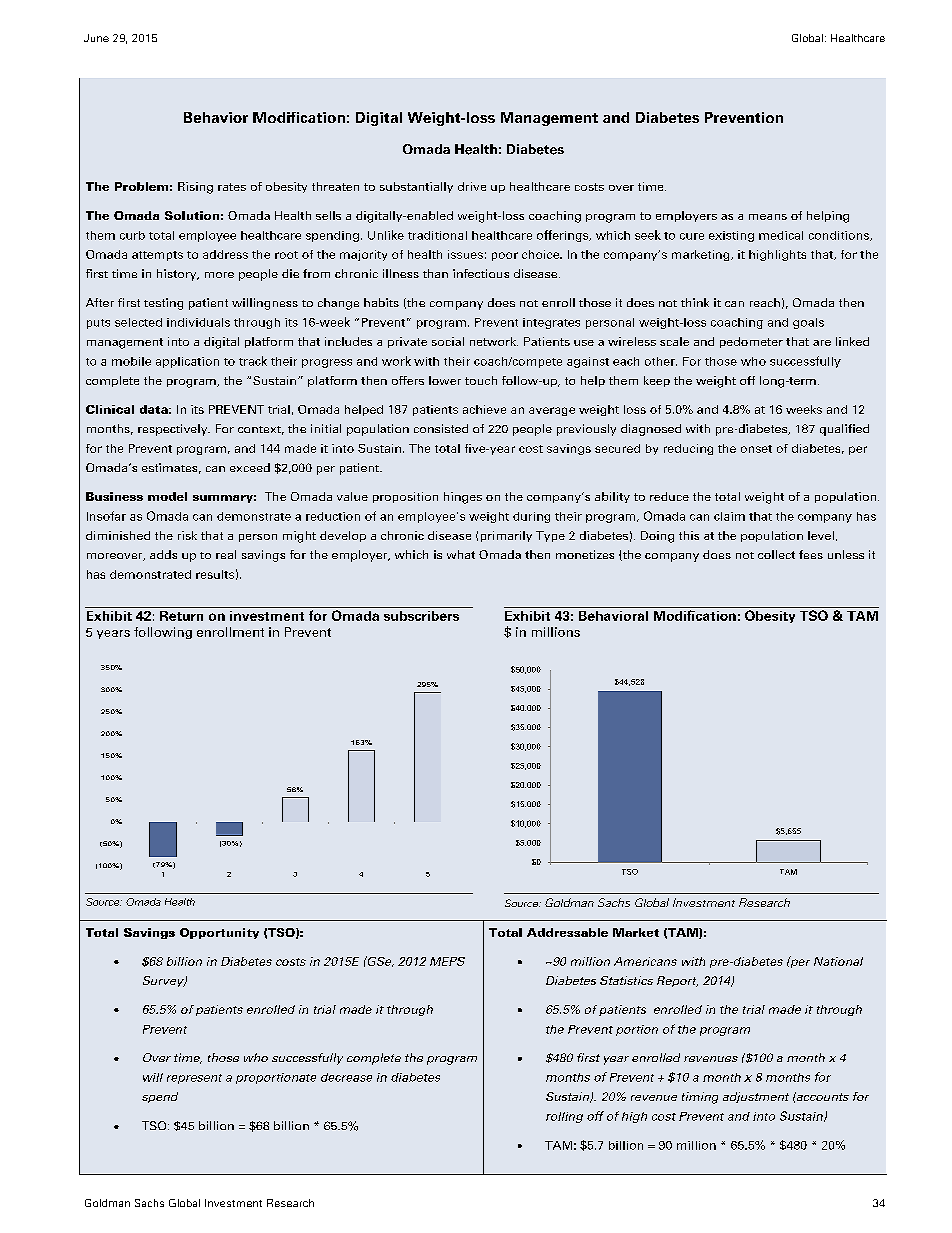  I want to click on consisted, so click(441, 428).
